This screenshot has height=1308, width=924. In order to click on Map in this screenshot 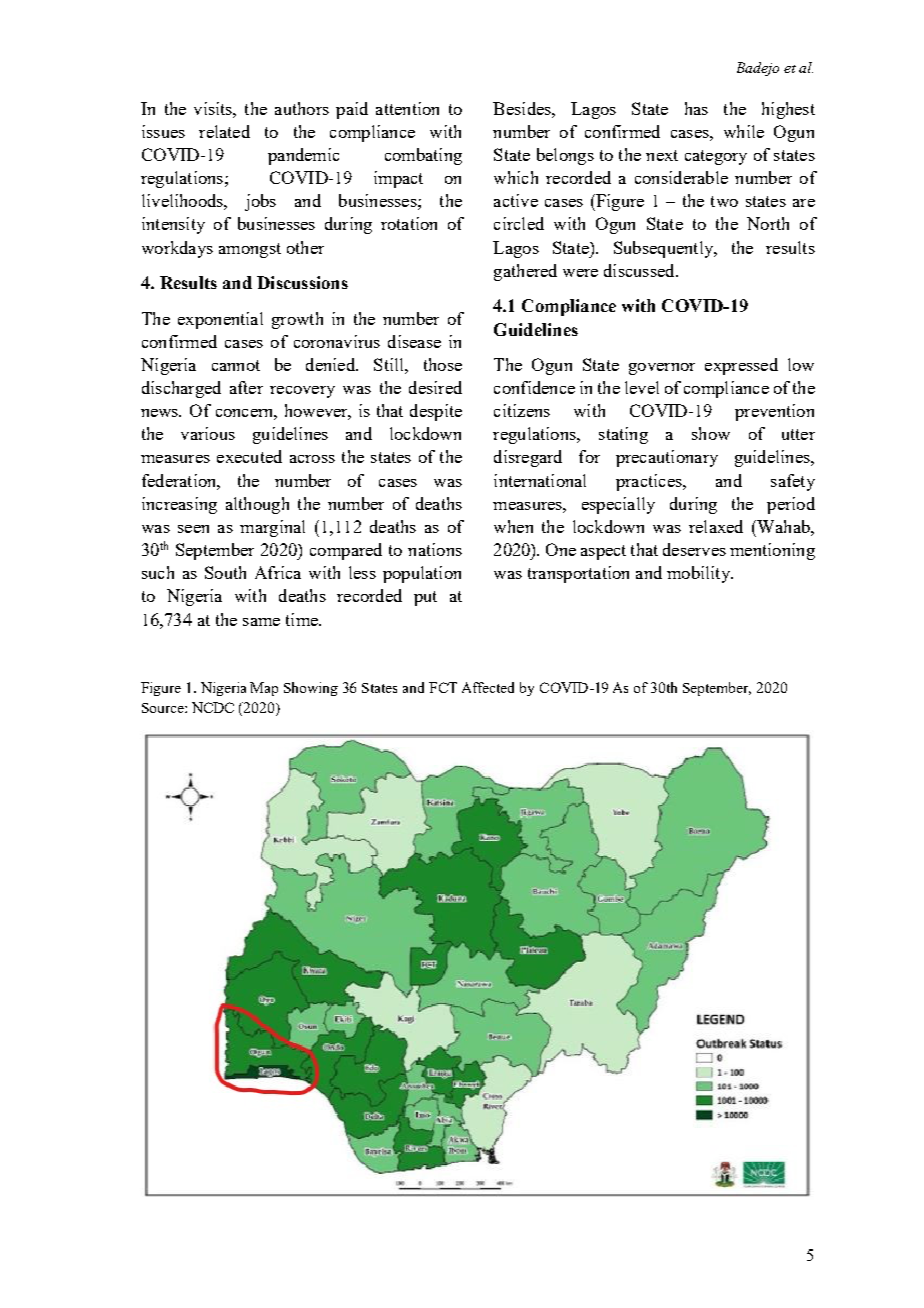, I will do `click(264, 689)`.
